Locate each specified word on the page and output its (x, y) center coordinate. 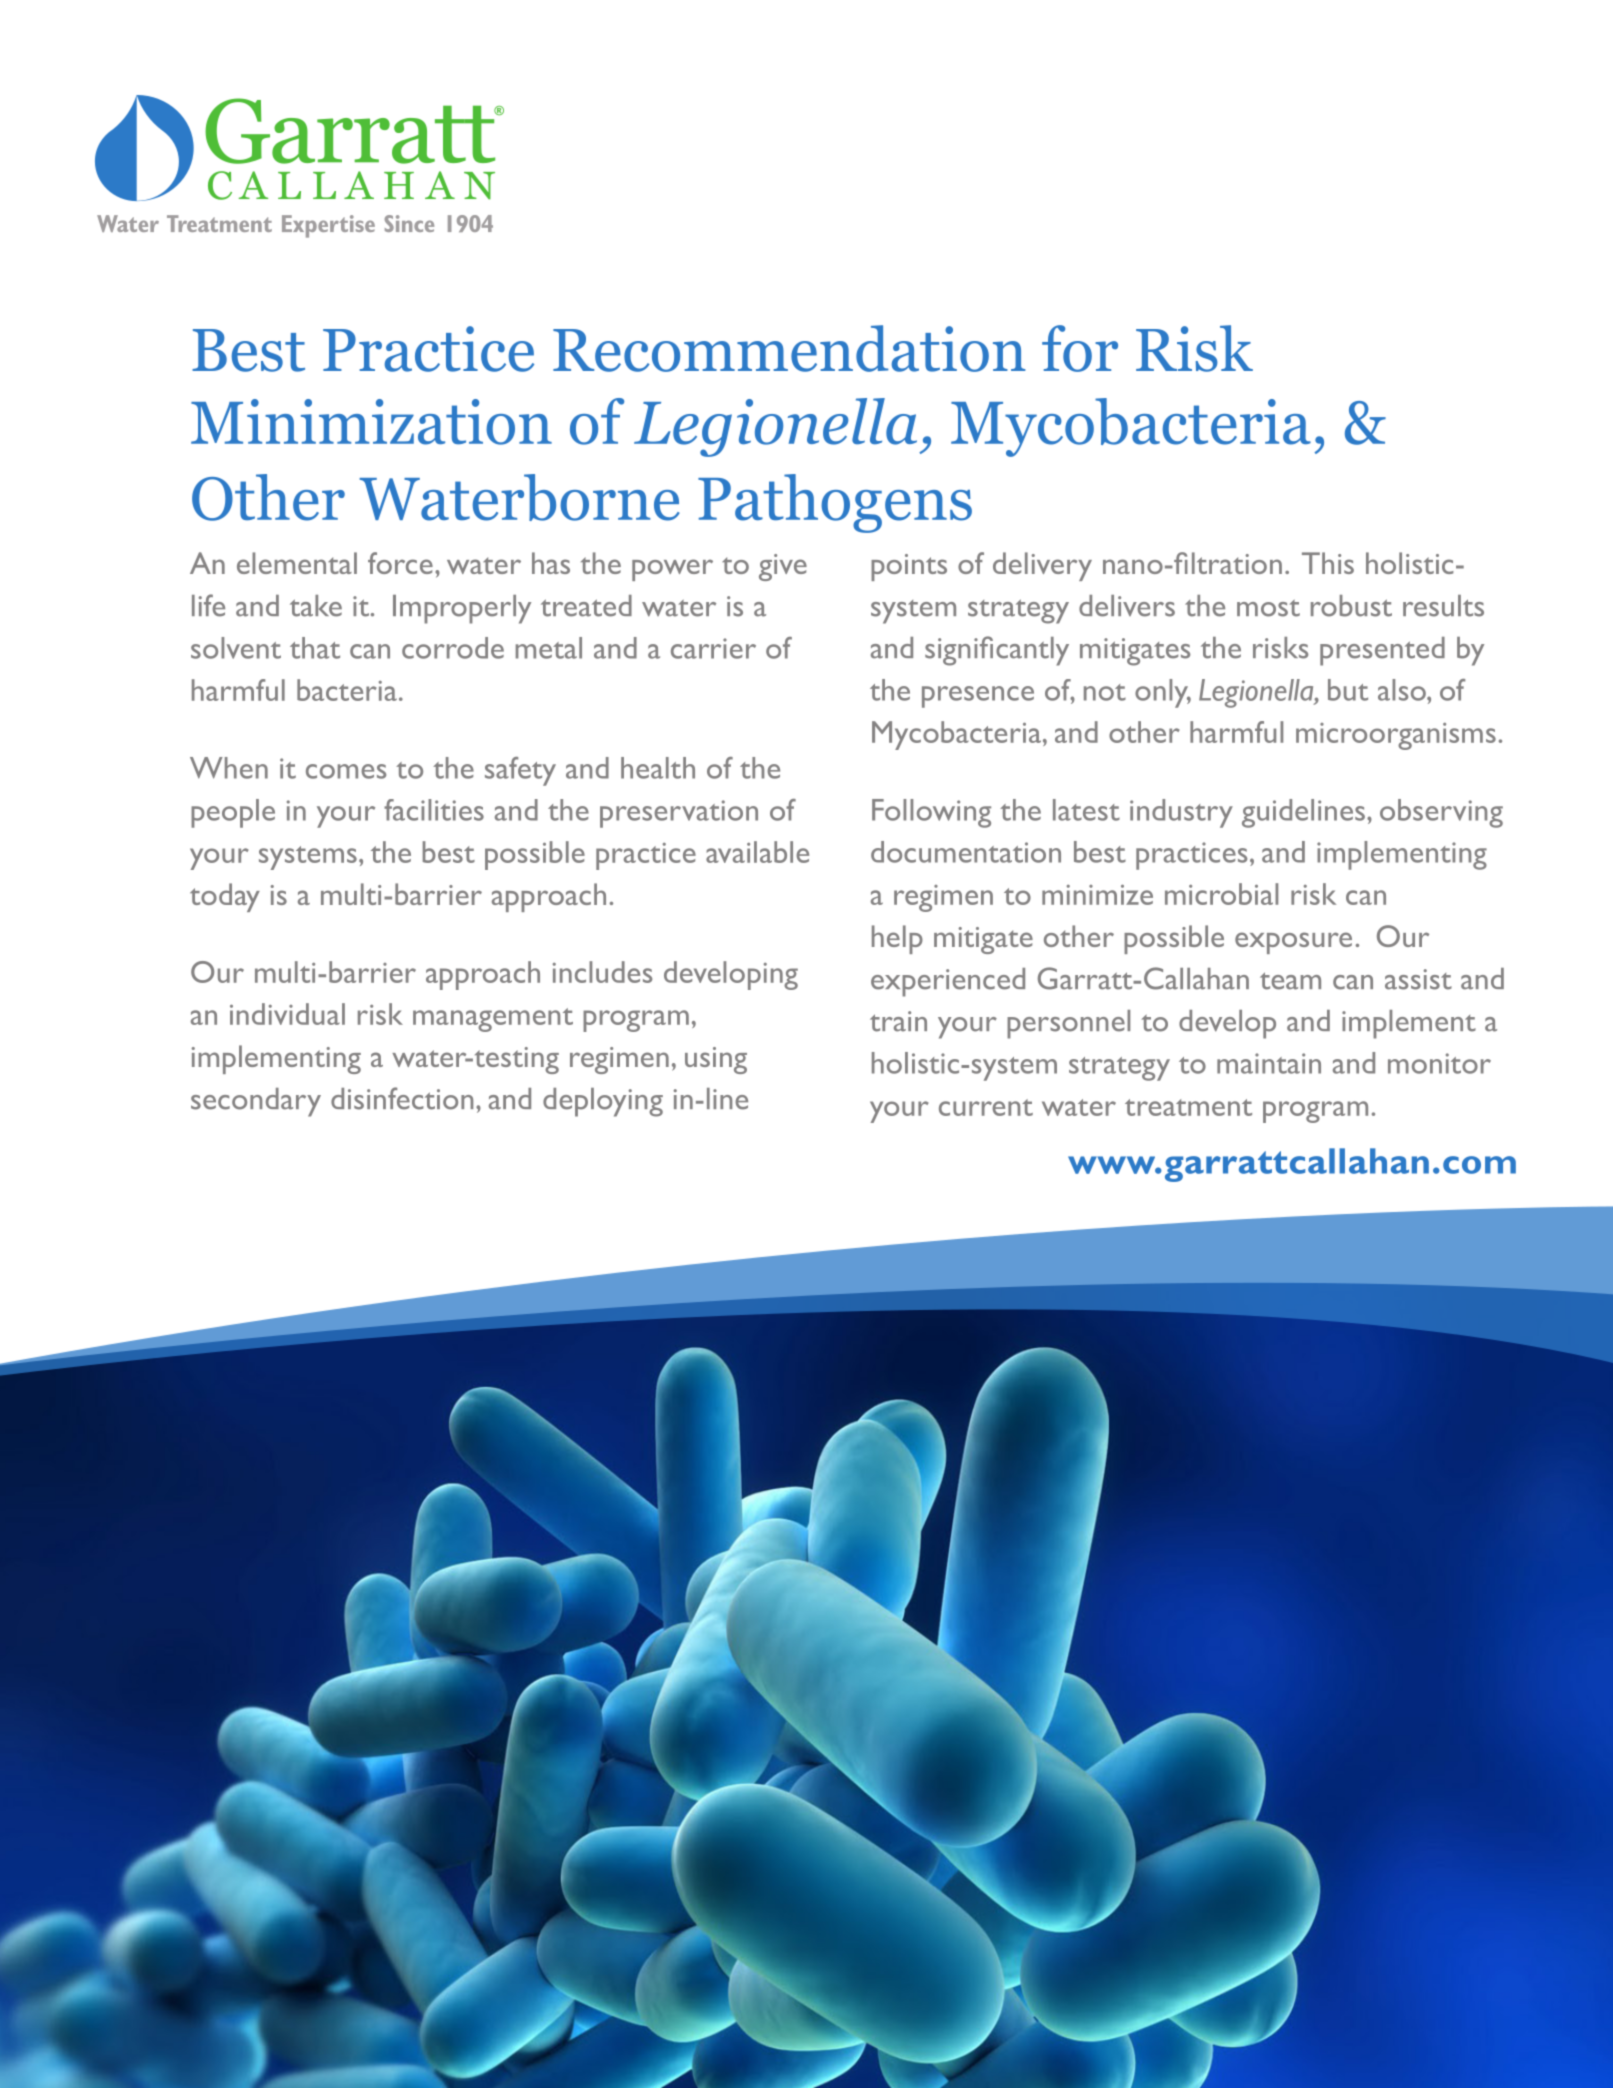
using (716, 1060)
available (757, 852)
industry (1181, 813)
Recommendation (789, 348)
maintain (1269, 1063)
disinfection (402, 1098)
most (1268, 608)
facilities (434, 810)
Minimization (371, 422)
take (316, 606)
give (783, 567)
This (1328, 563)
